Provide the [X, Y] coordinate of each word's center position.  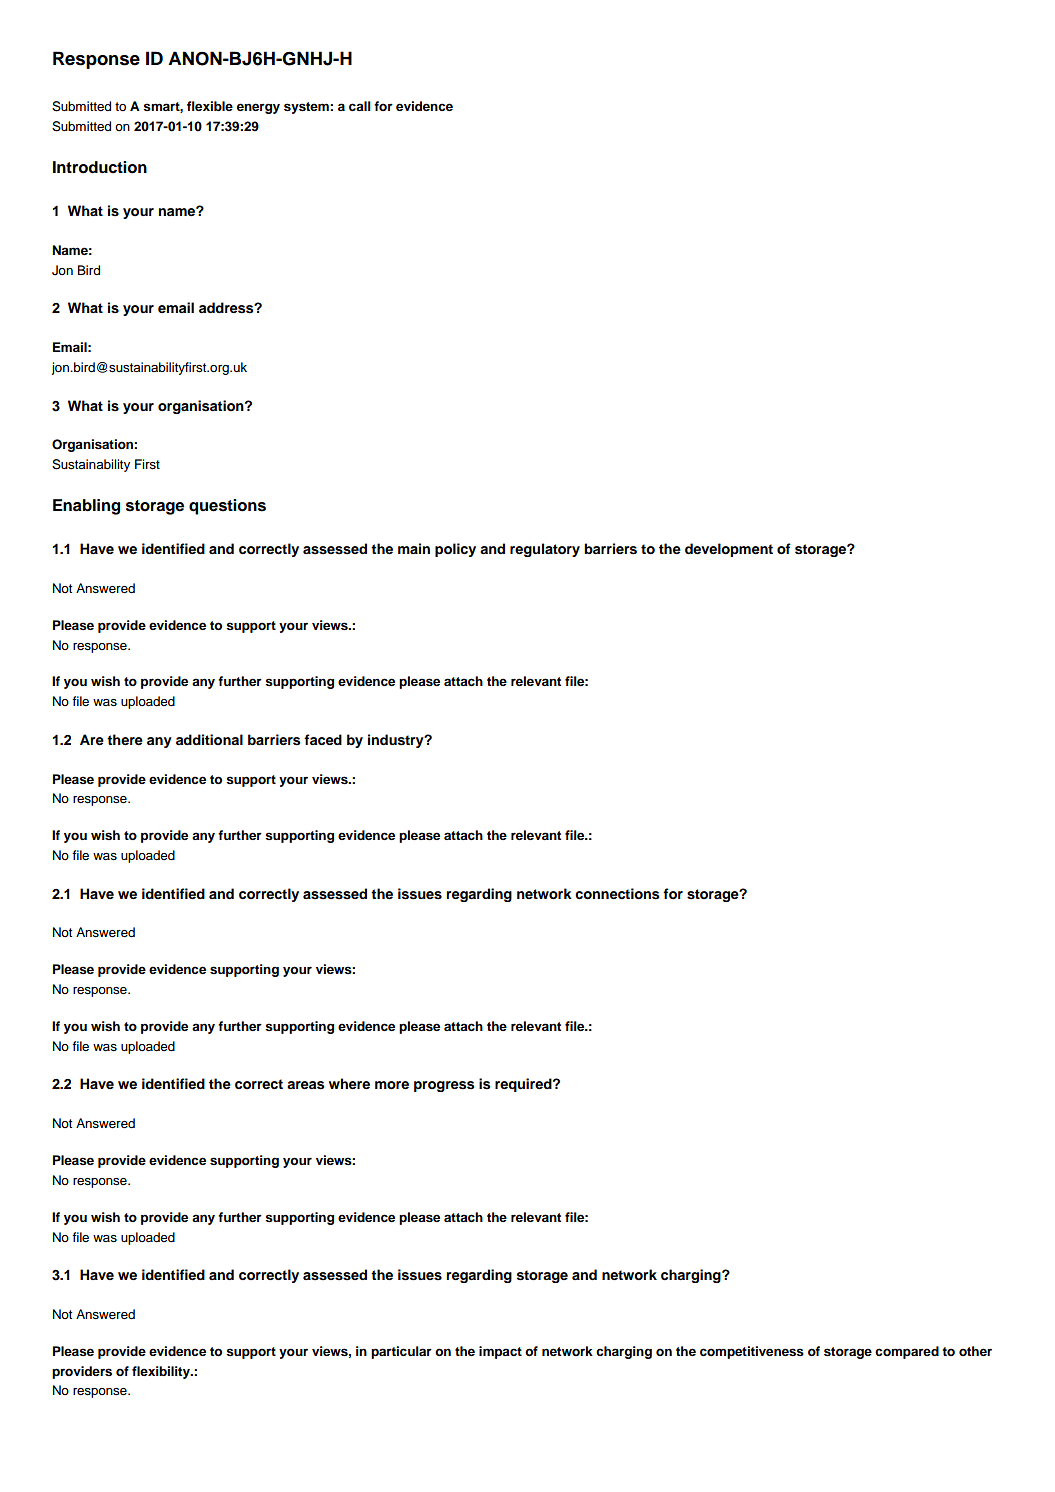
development [729, 550]
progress [444, 1086]
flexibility [162, 1372]
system [307, 108]
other [975, 1351]
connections [617, 894]
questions [227, 507]
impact [500, 1352]
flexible [210, 106]
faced [323, 739]
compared [907, 1352]
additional [209, 739]
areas [305, 1085]
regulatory [545, 550]
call [360, 106]
